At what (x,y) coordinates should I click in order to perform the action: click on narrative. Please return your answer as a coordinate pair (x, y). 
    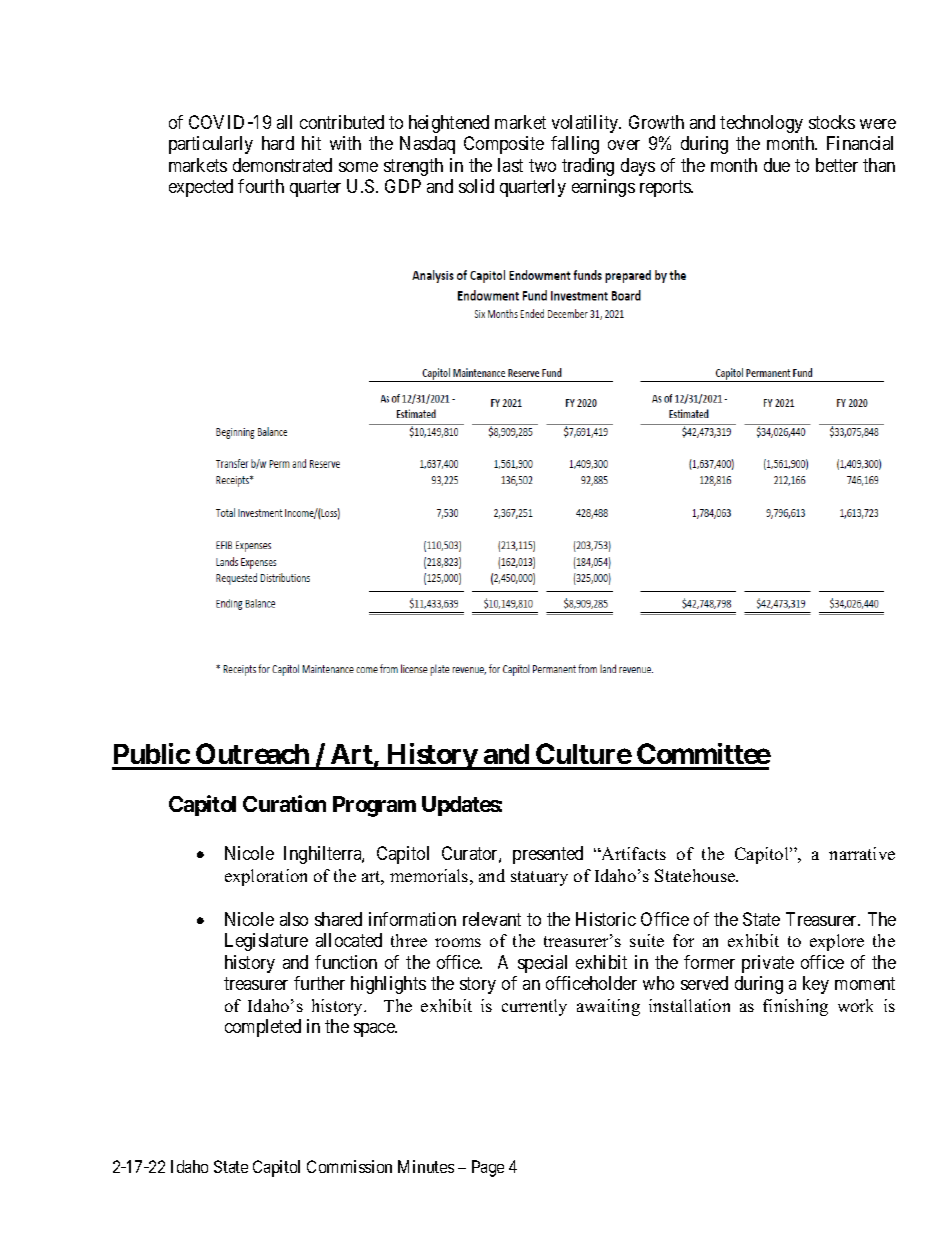
    Looking at the image, I should click on (862, 853).
